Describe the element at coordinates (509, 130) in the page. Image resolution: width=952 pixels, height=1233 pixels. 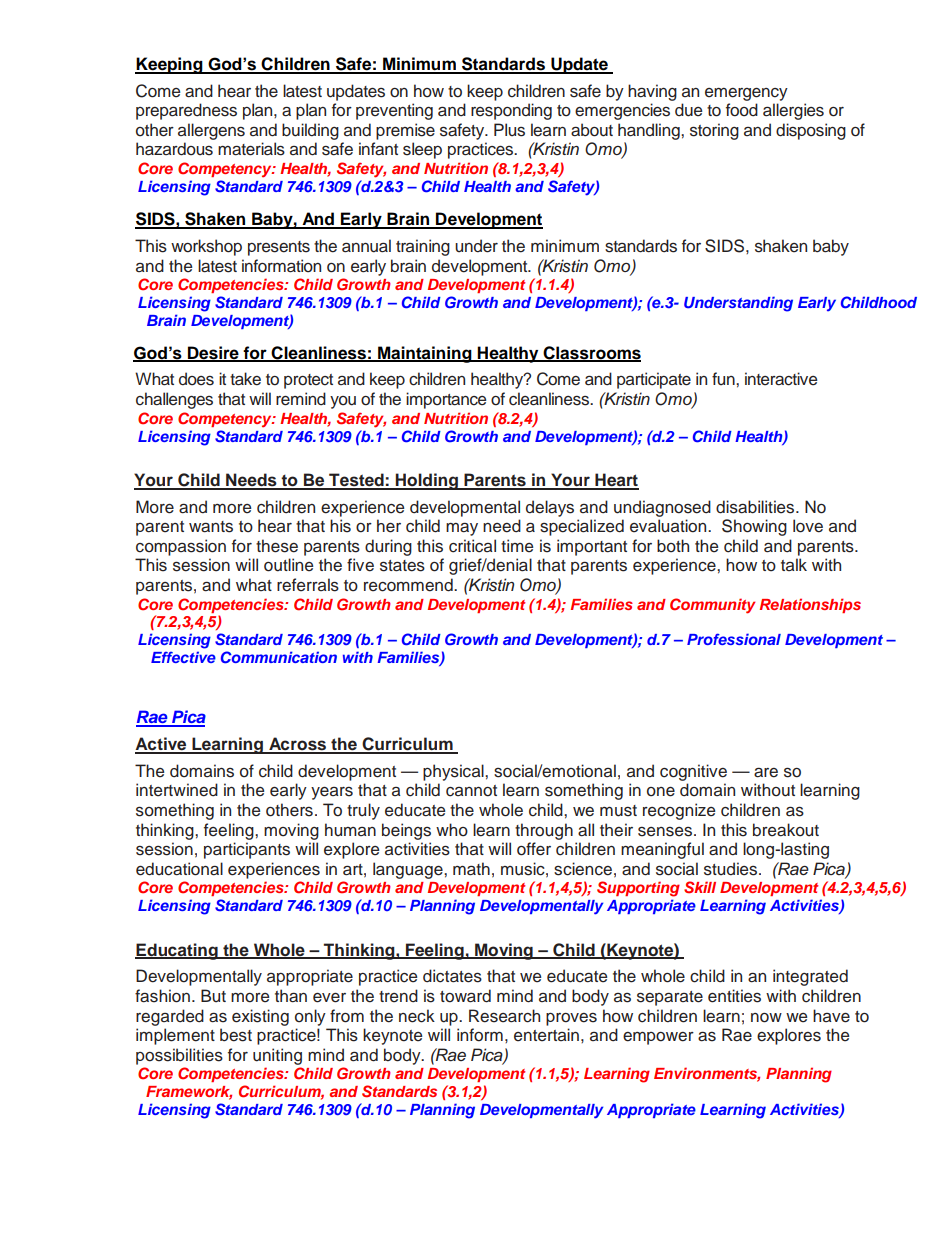
I see `Plus` at that location.
